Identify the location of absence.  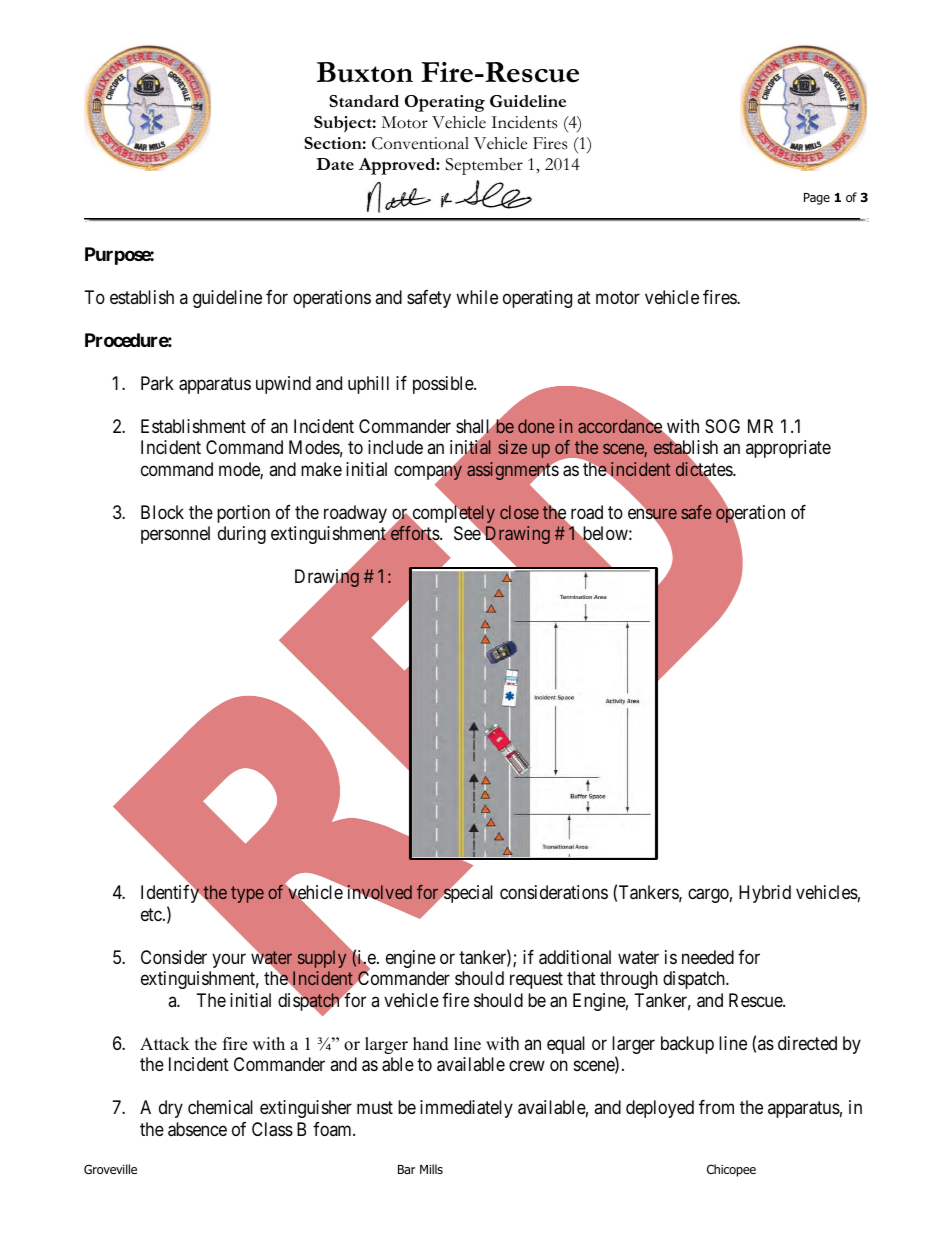
(197, 1129).
